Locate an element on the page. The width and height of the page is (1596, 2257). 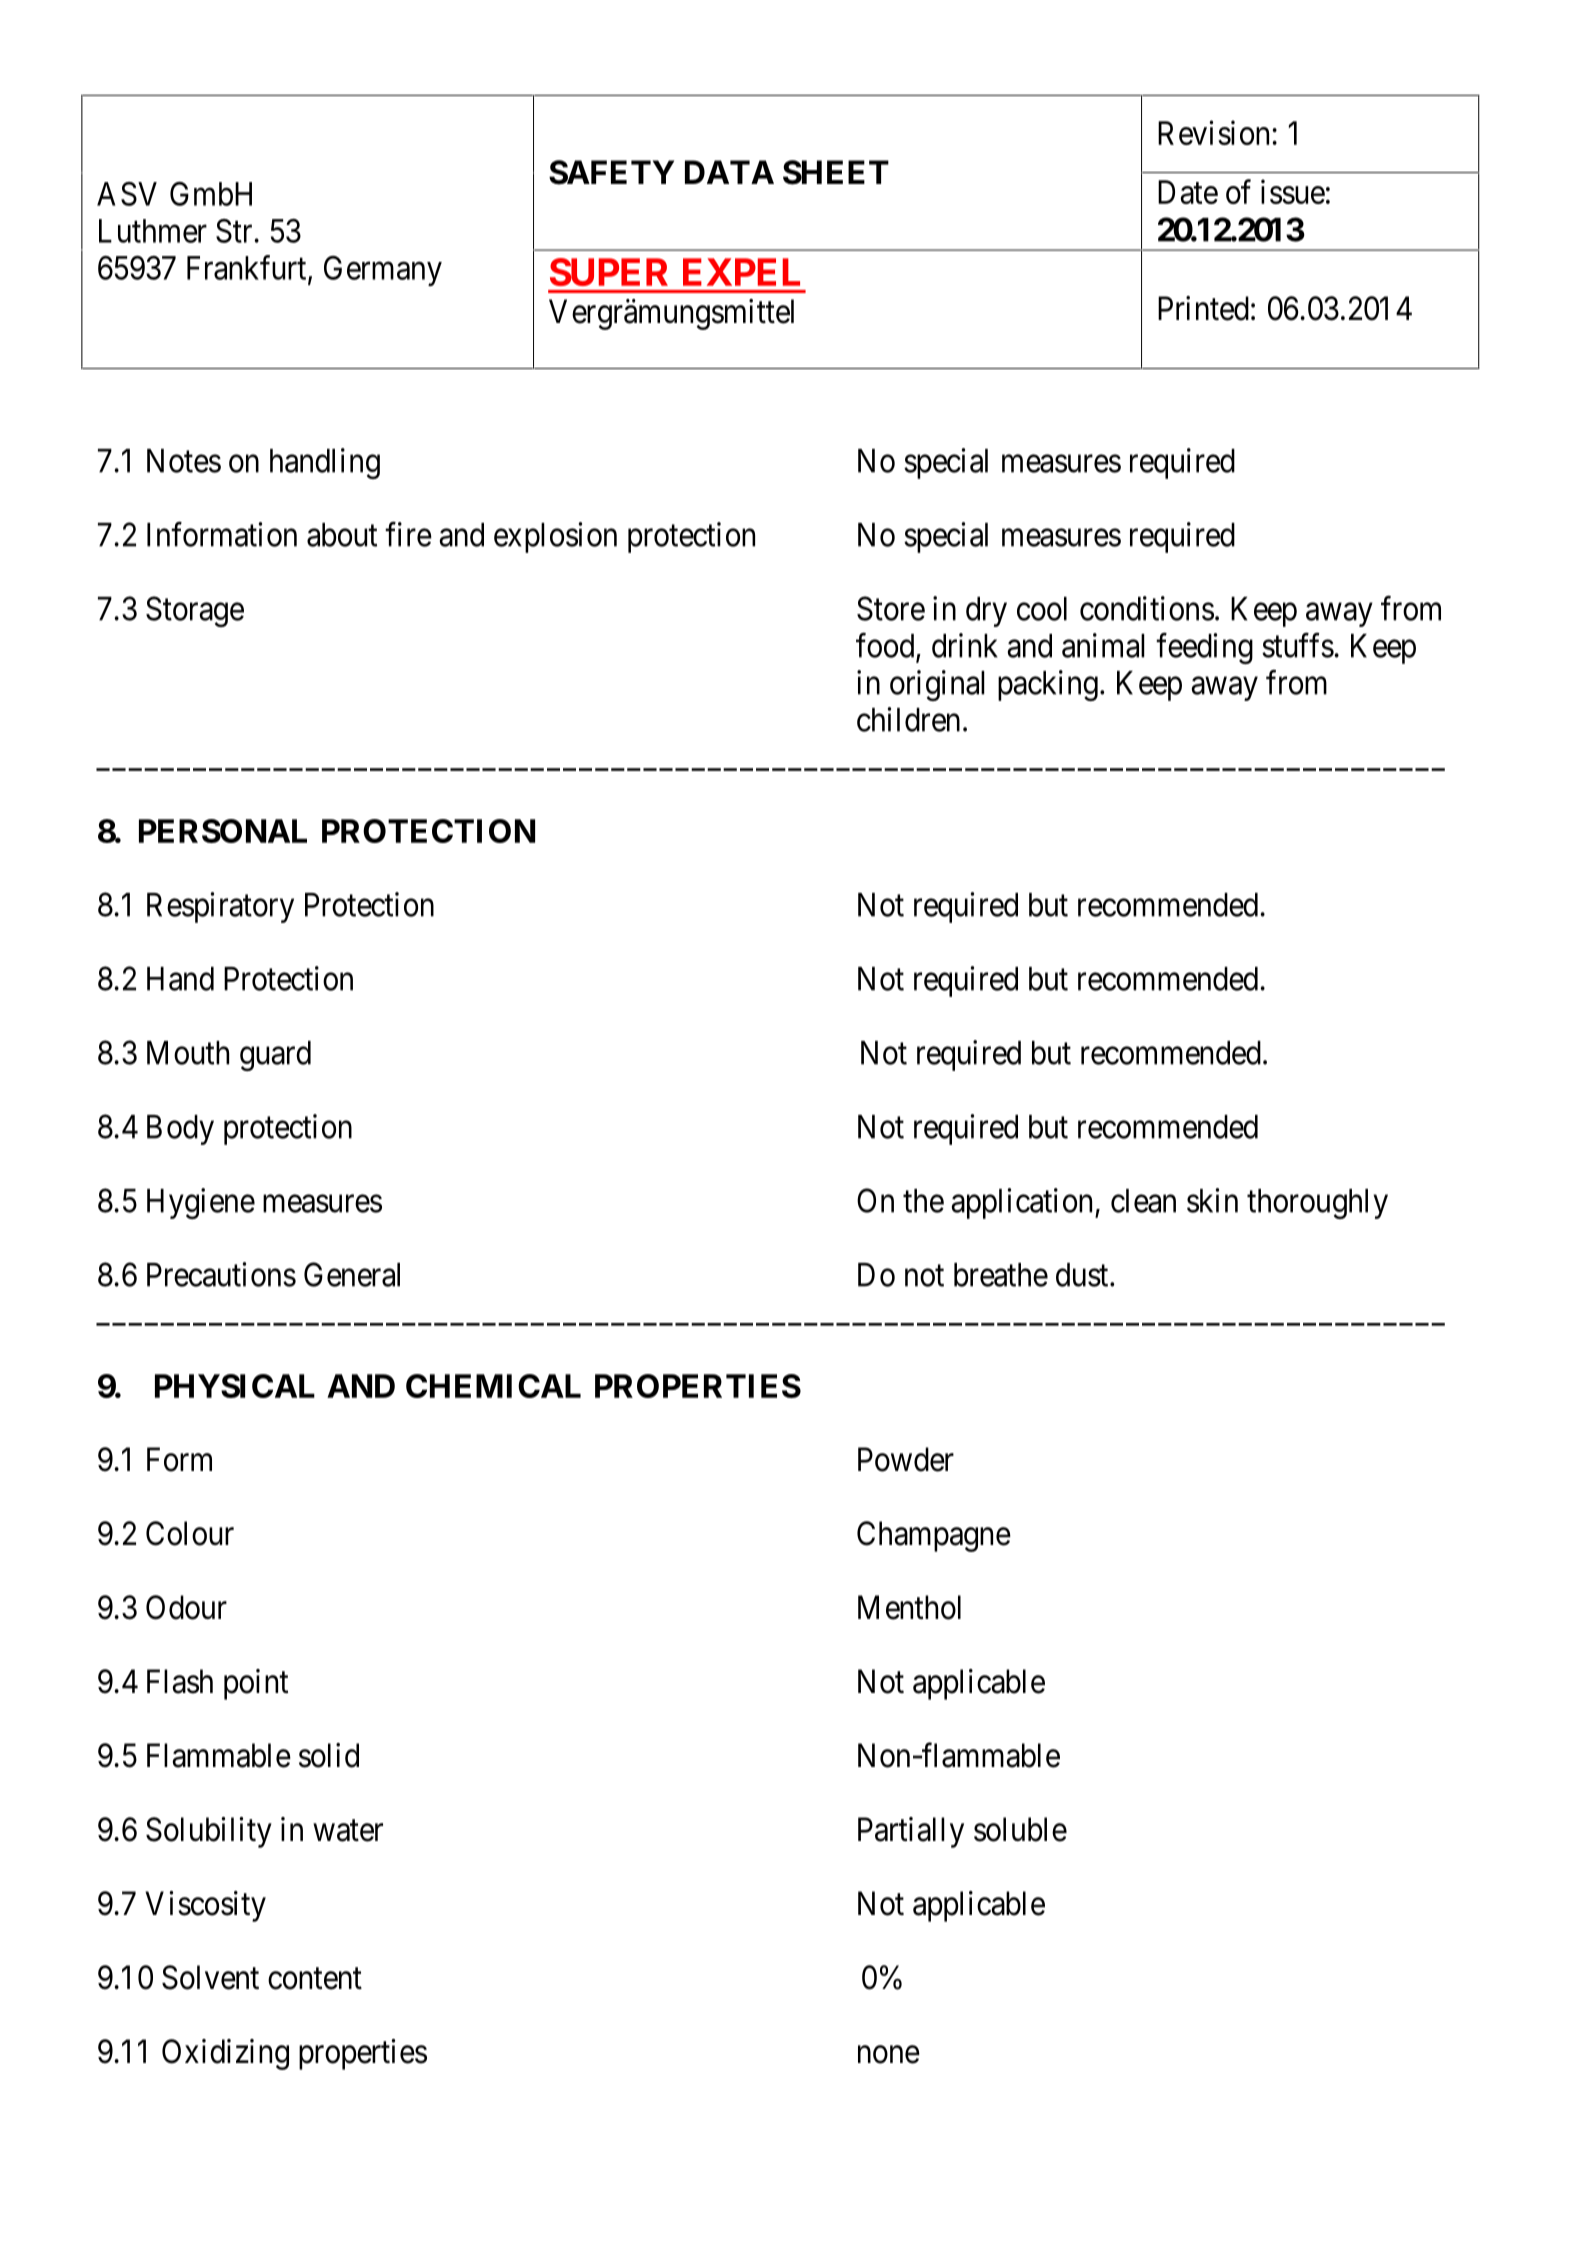
none is located at coordinates (889, 2055).
